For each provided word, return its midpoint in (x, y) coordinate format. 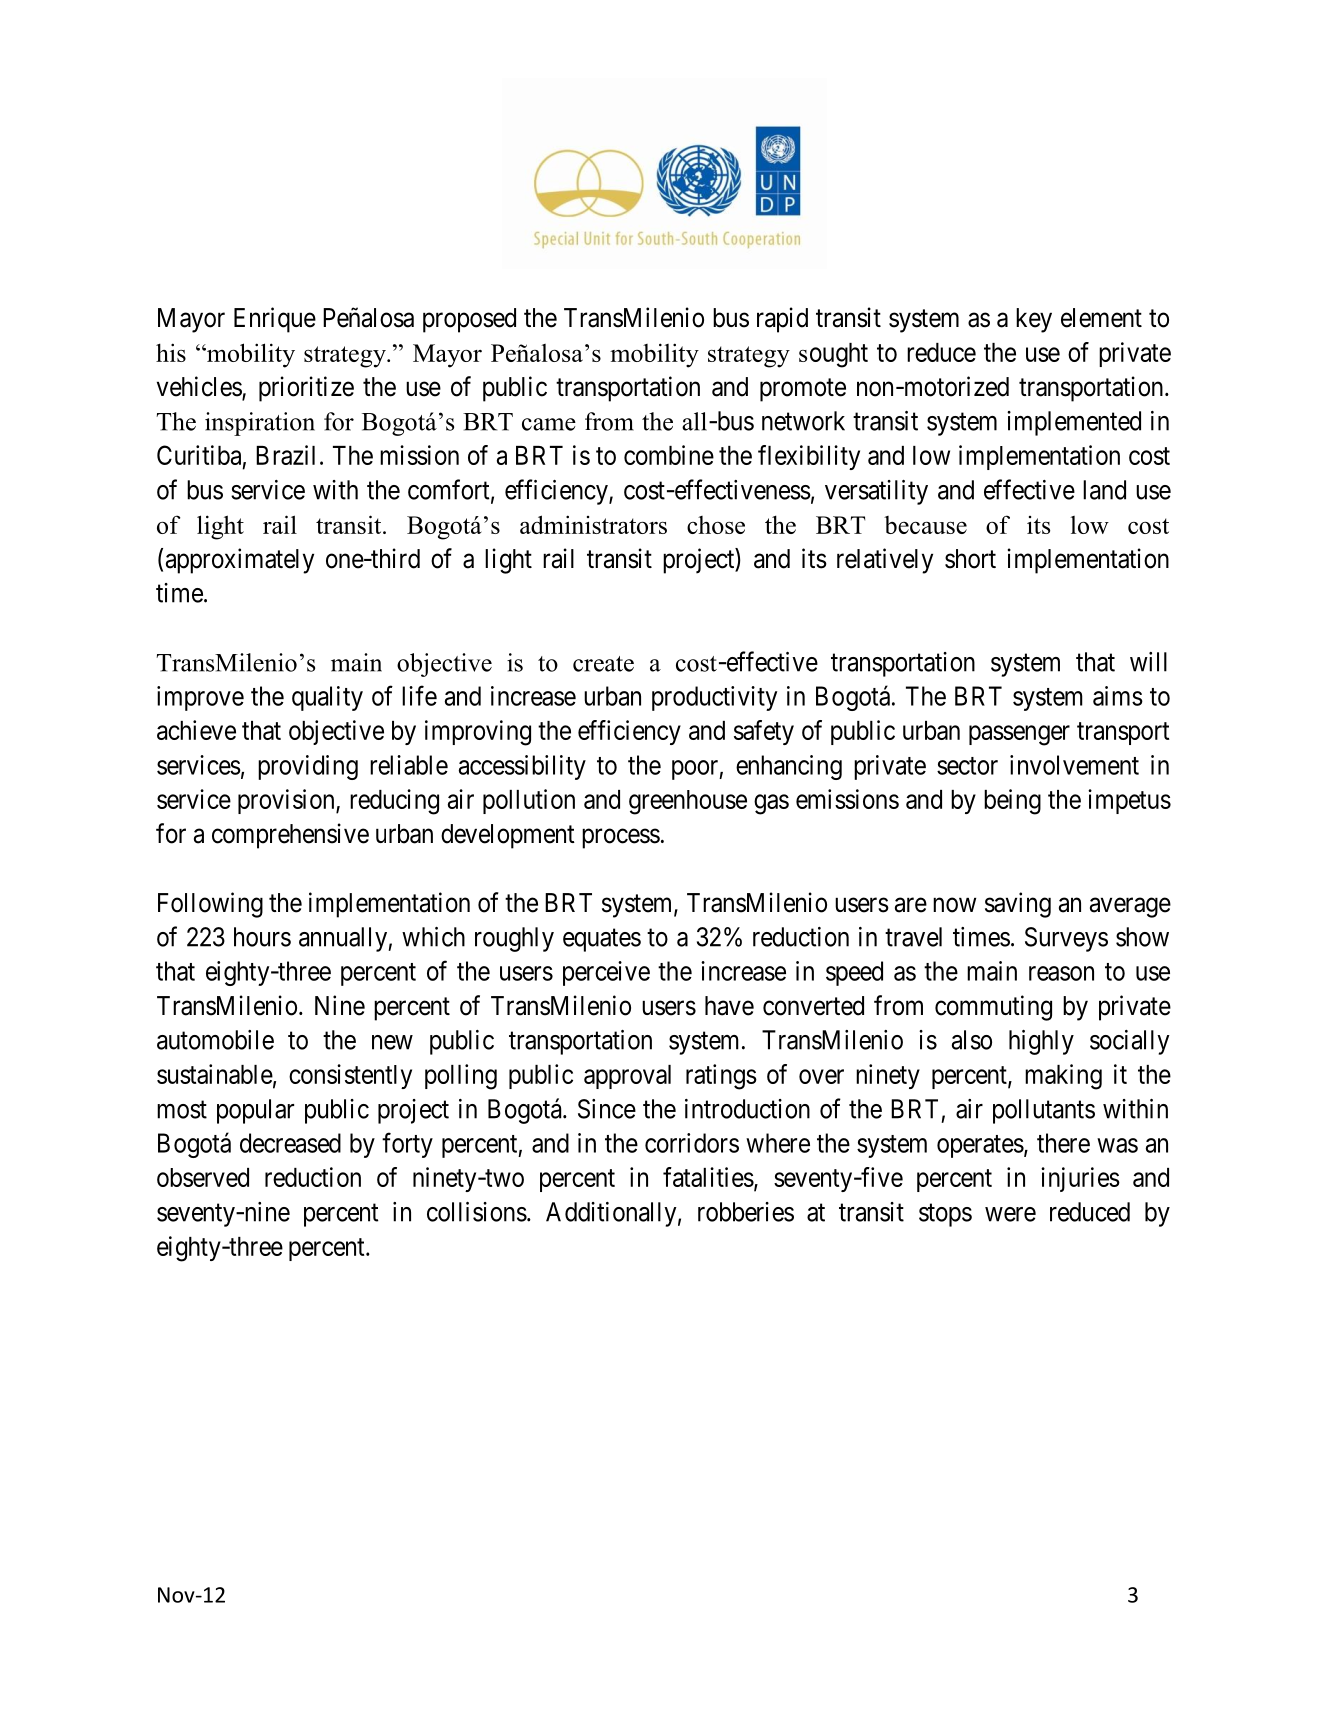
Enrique (275, 320)
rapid (782, 320)
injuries (1080, 1179)
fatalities (708, 1177)
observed (203, 1177)
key (1034, 320)
